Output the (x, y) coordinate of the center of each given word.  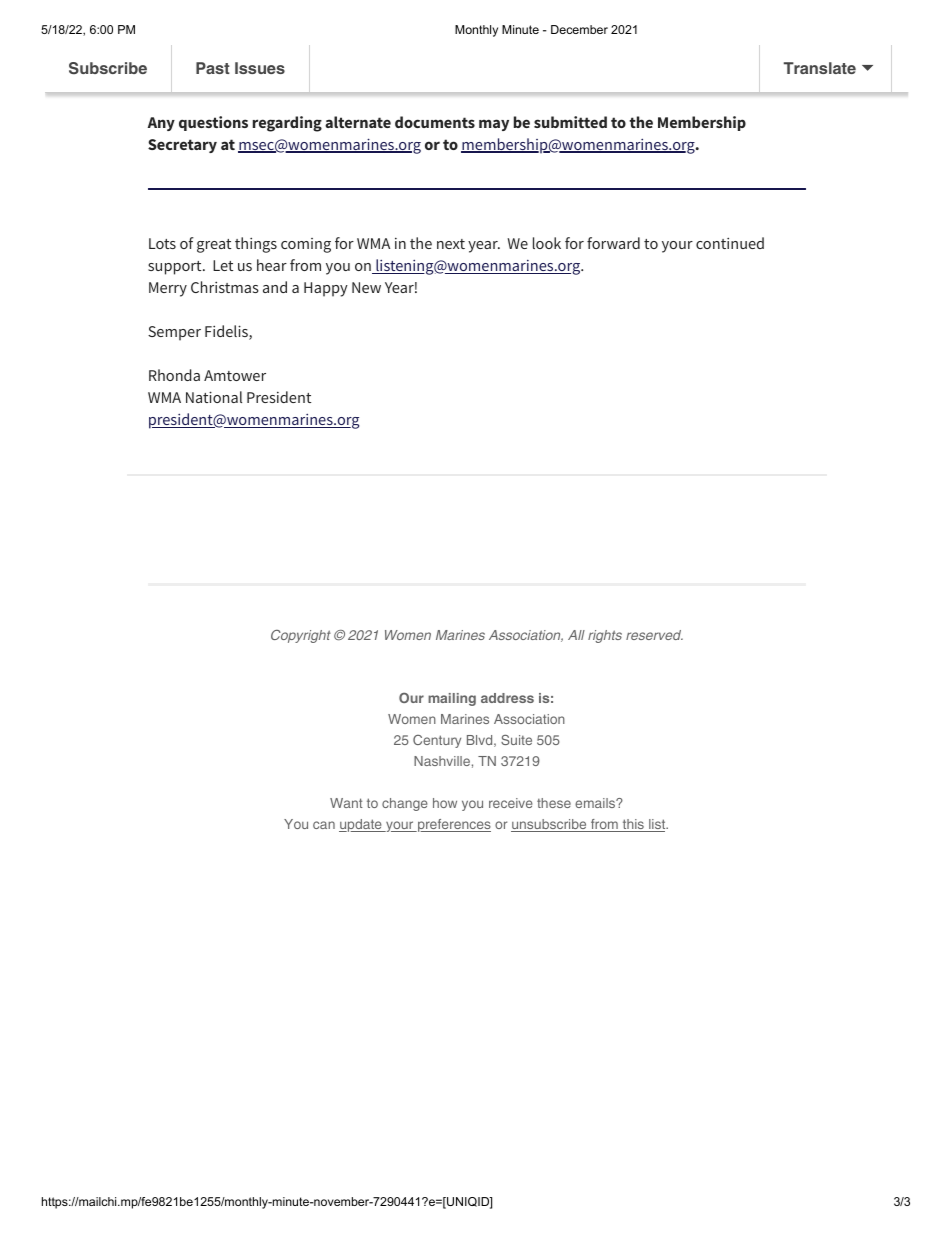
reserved (654, 635)
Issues (260, 68)
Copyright (301, 636)
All (576, 635)
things (256, 245)
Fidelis (227, 332)
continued (730, 243)
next (451, 244)
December (579, 29)
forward (613, 243)
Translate (820, 68)
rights (605, 636)
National (214, 397)
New (366, 287)
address (507, 698)
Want (346, 803)
